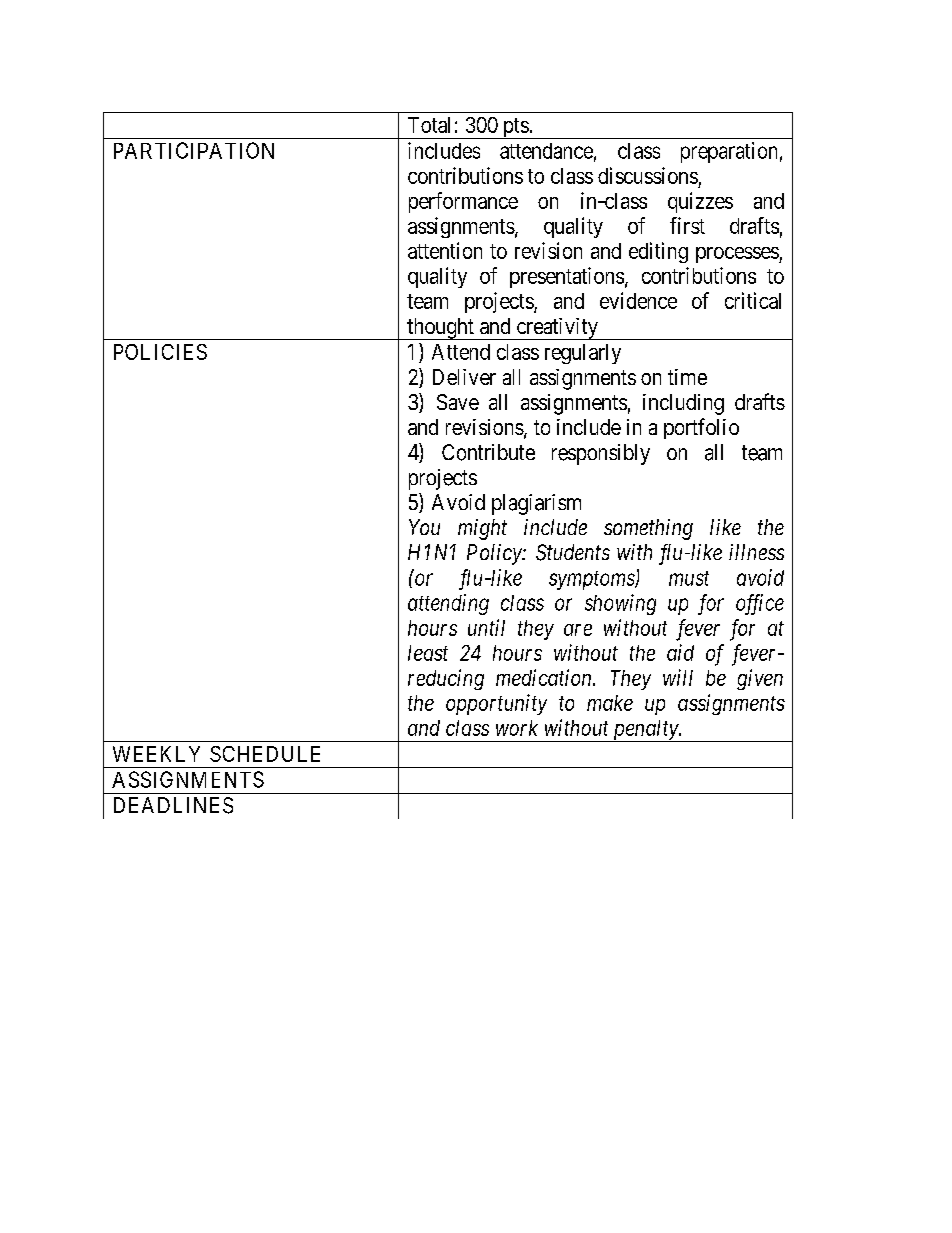  What do you see at coordinates (687, 377) in the screenshot?
I see `time` at bounding box center [687, 377].
